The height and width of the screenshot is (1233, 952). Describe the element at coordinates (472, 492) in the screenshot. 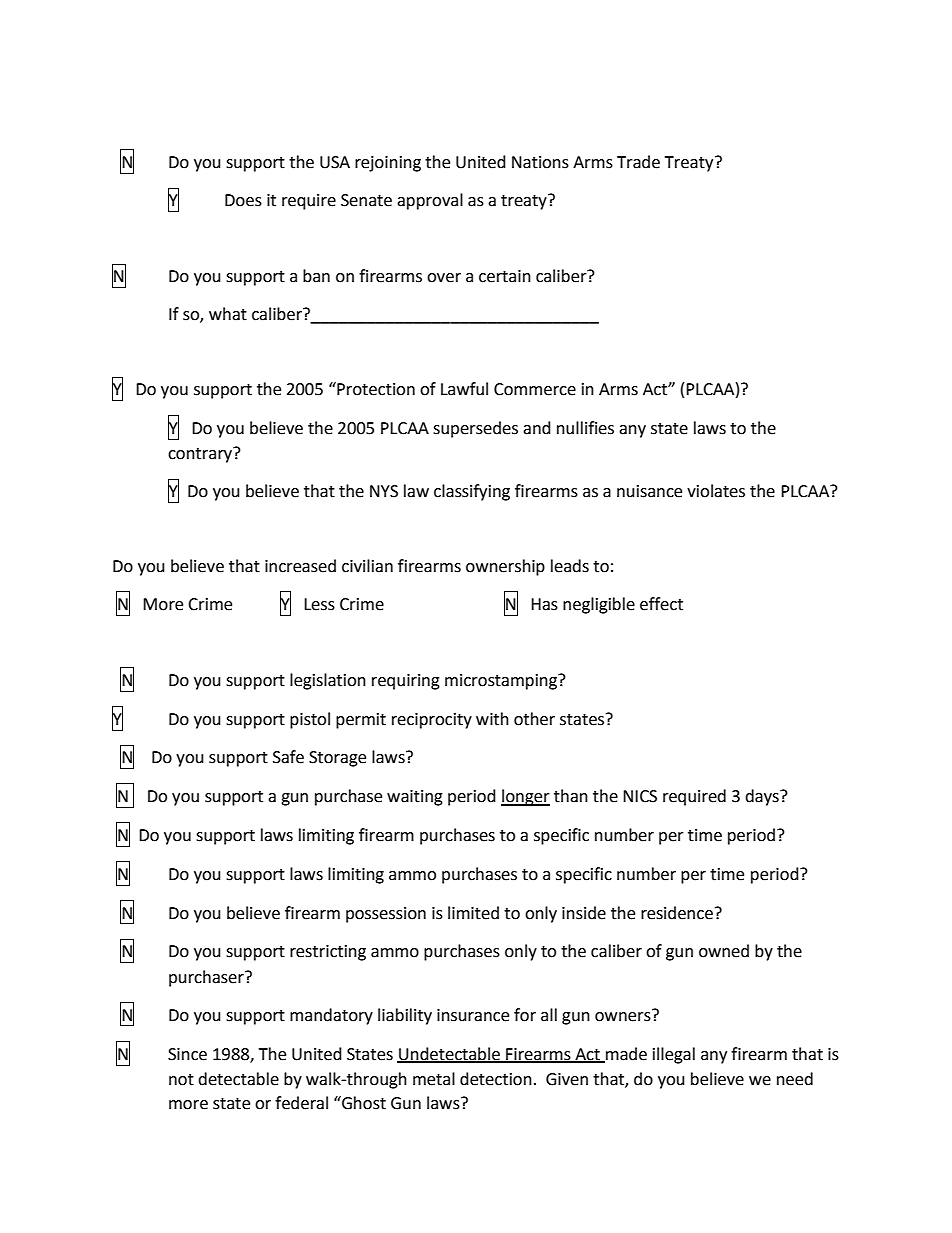

I see `classifying` at that location.
